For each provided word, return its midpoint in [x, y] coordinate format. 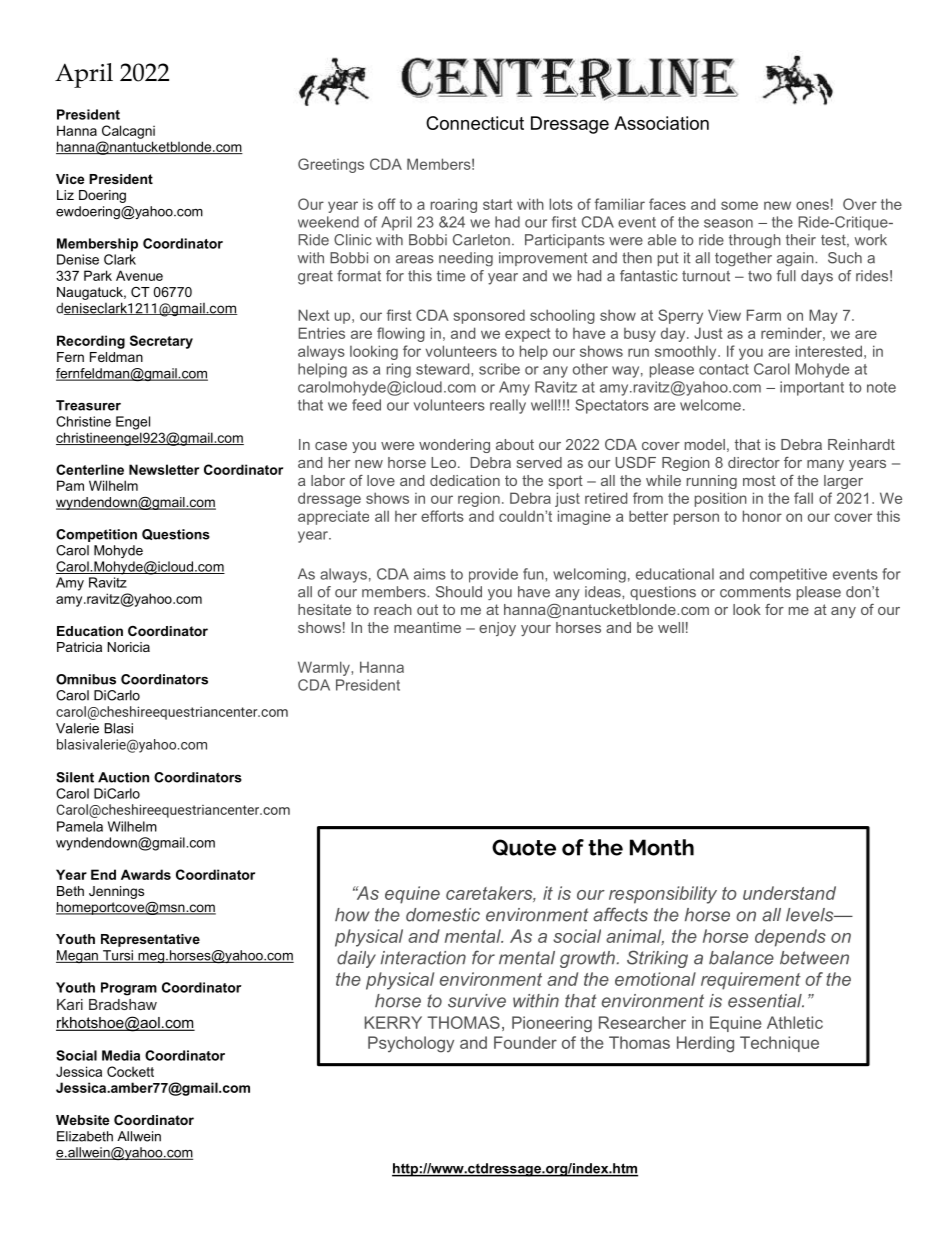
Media [121, 1055]
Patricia [79, 647]
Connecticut [475, 123]
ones [812, 205]
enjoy [497, 629]
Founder [525, 1042]
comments [755, 592]
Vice [70, 179]
